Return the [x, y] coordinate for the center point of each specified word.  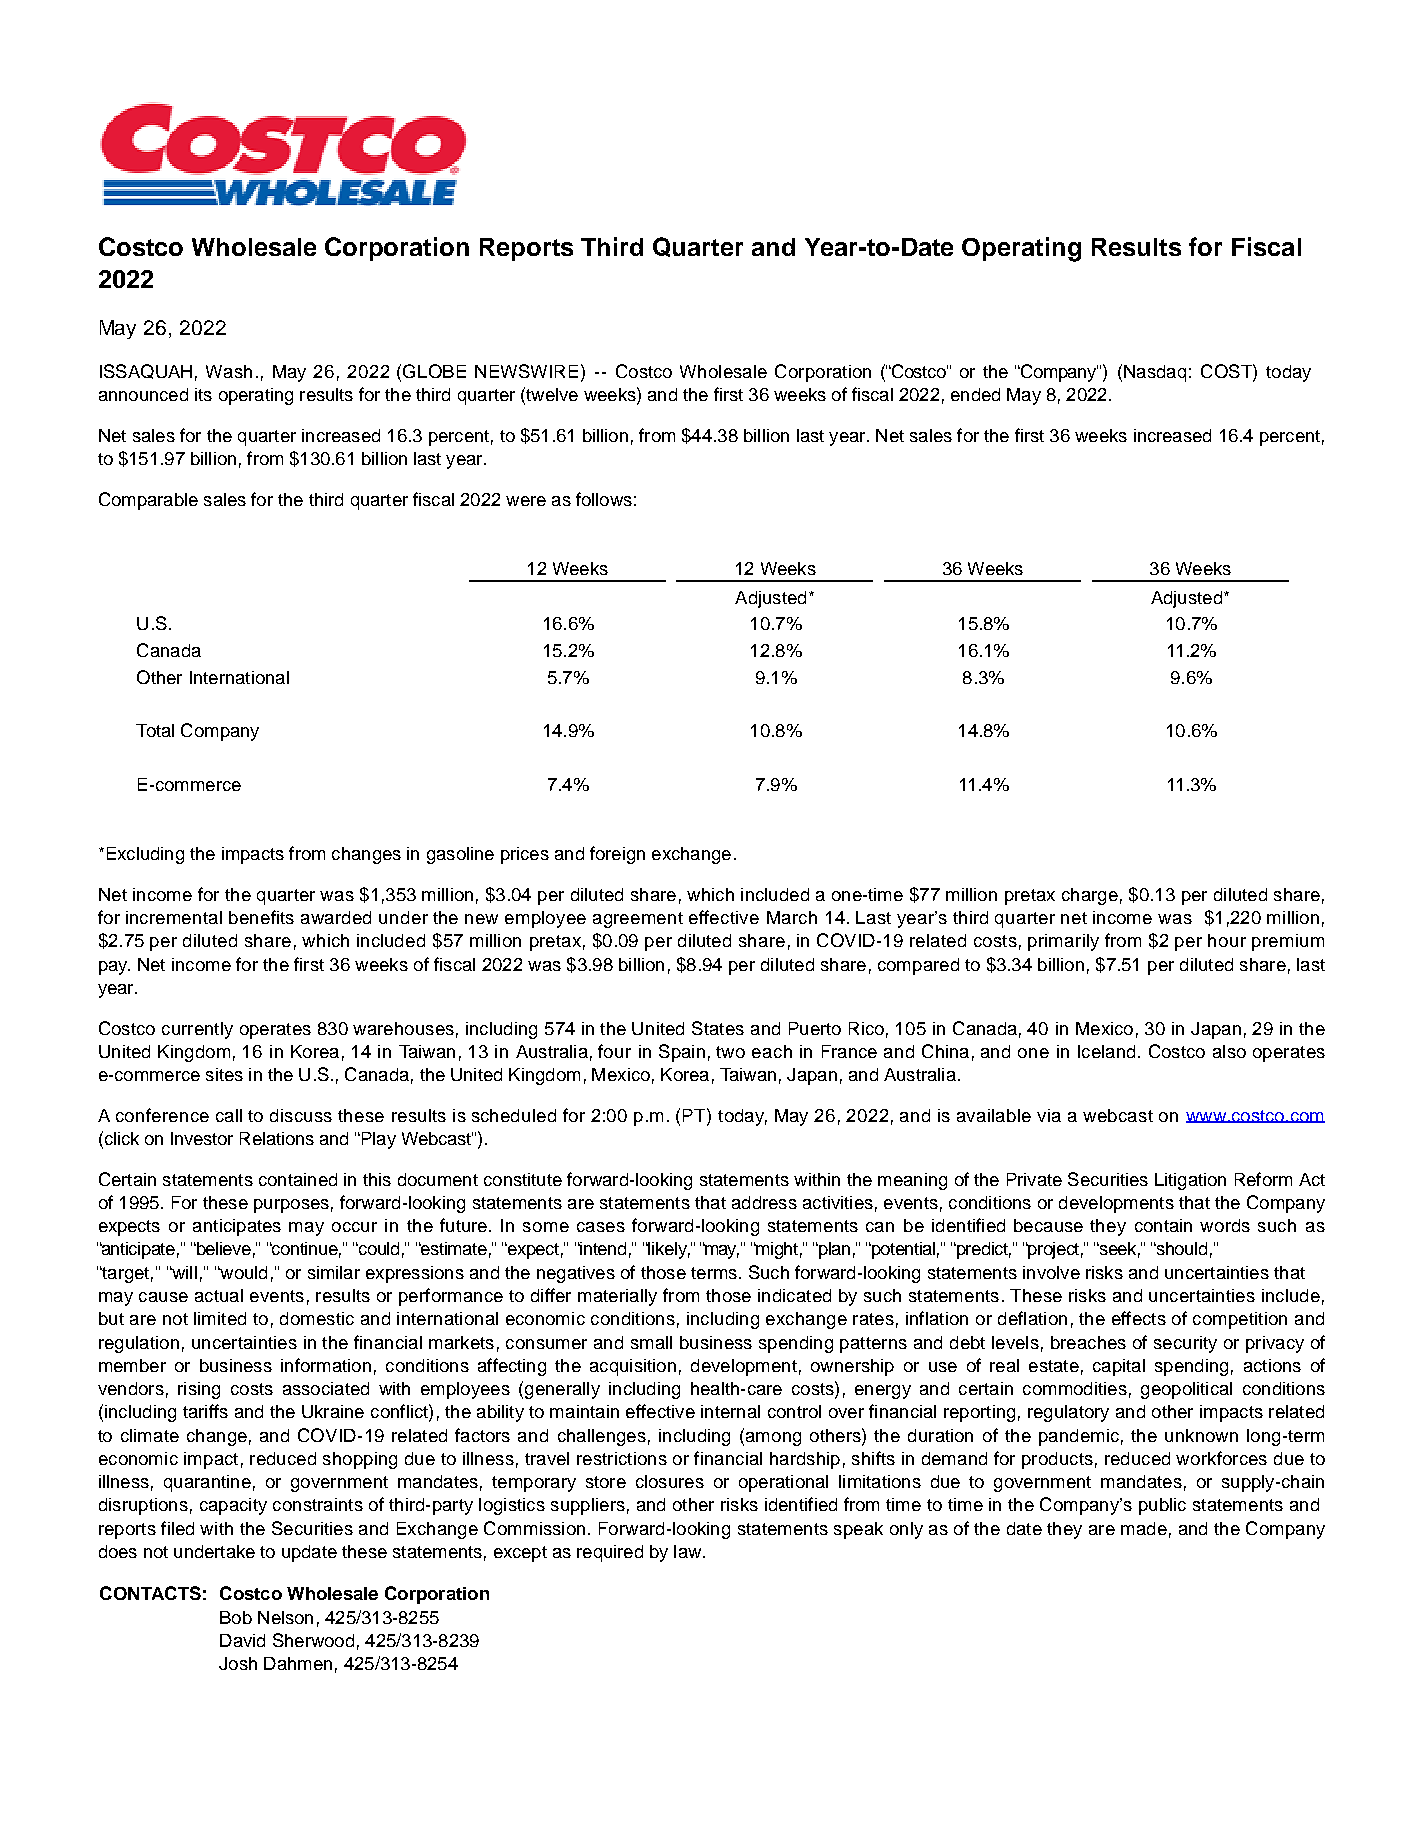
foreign [617, 855]
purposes [291, 1206]
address [764, 1202]
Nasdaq [1155, 373]
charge [1090, 896]
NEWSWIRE [526, 371]
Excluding [145, 855]
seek [1119, 1250]
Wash [229, 371]
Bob [236, 1617]
